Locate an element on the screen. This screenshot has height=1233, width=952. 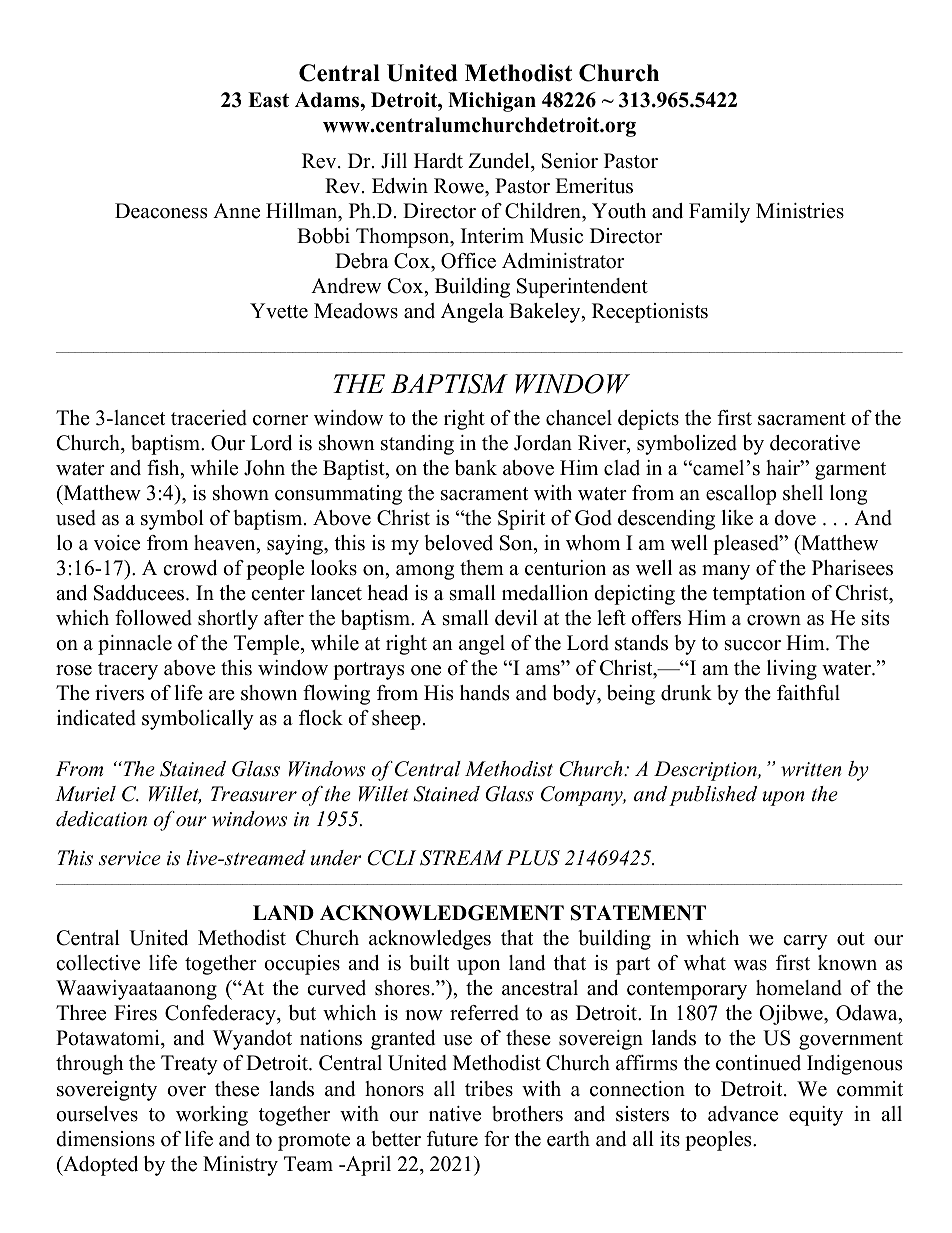
PLUS is located at coordinates (533, 858).
